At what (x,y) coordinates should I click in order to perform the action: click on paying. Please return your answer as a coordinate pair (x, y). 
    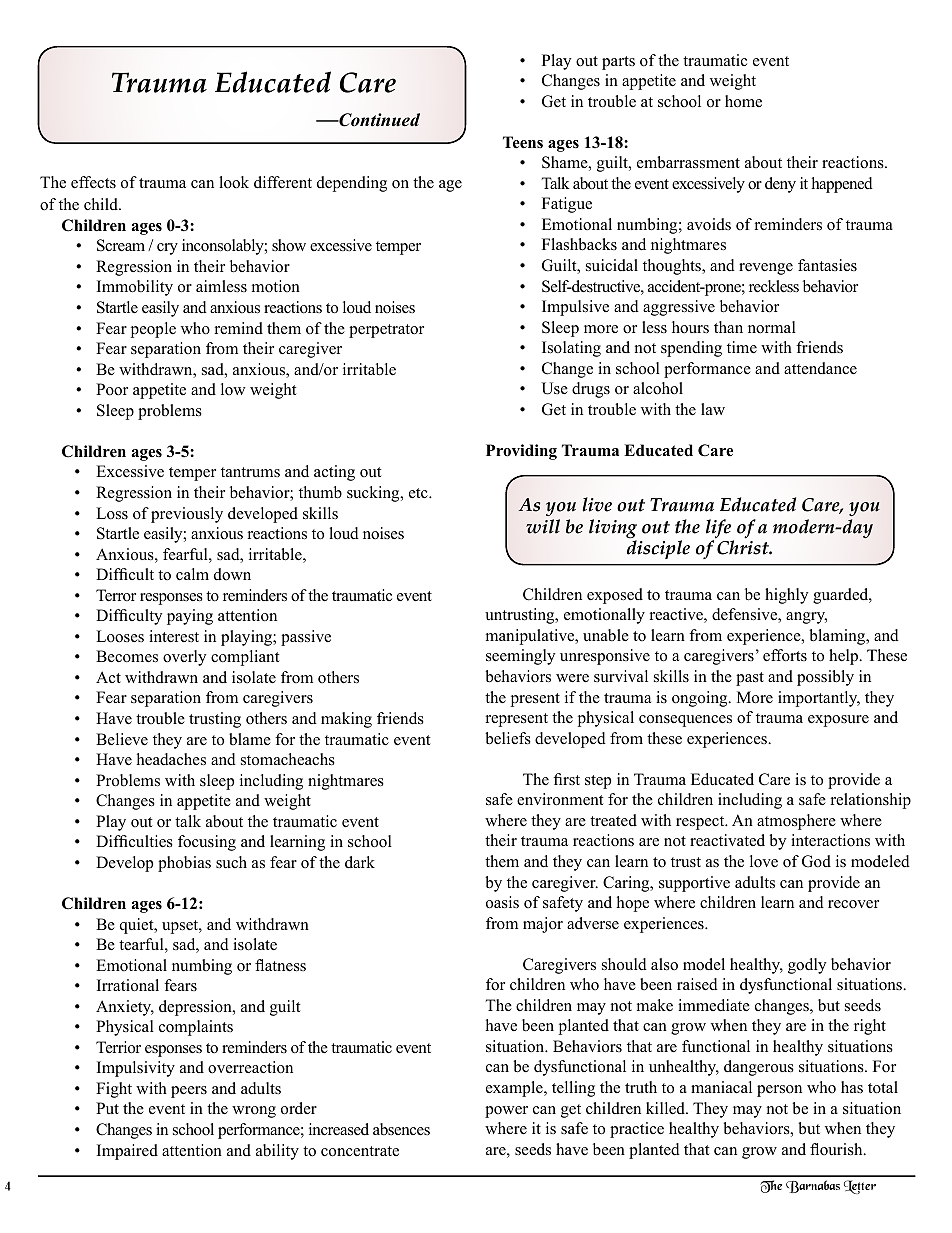
    Looking at the image, I should click on (190, 617).
